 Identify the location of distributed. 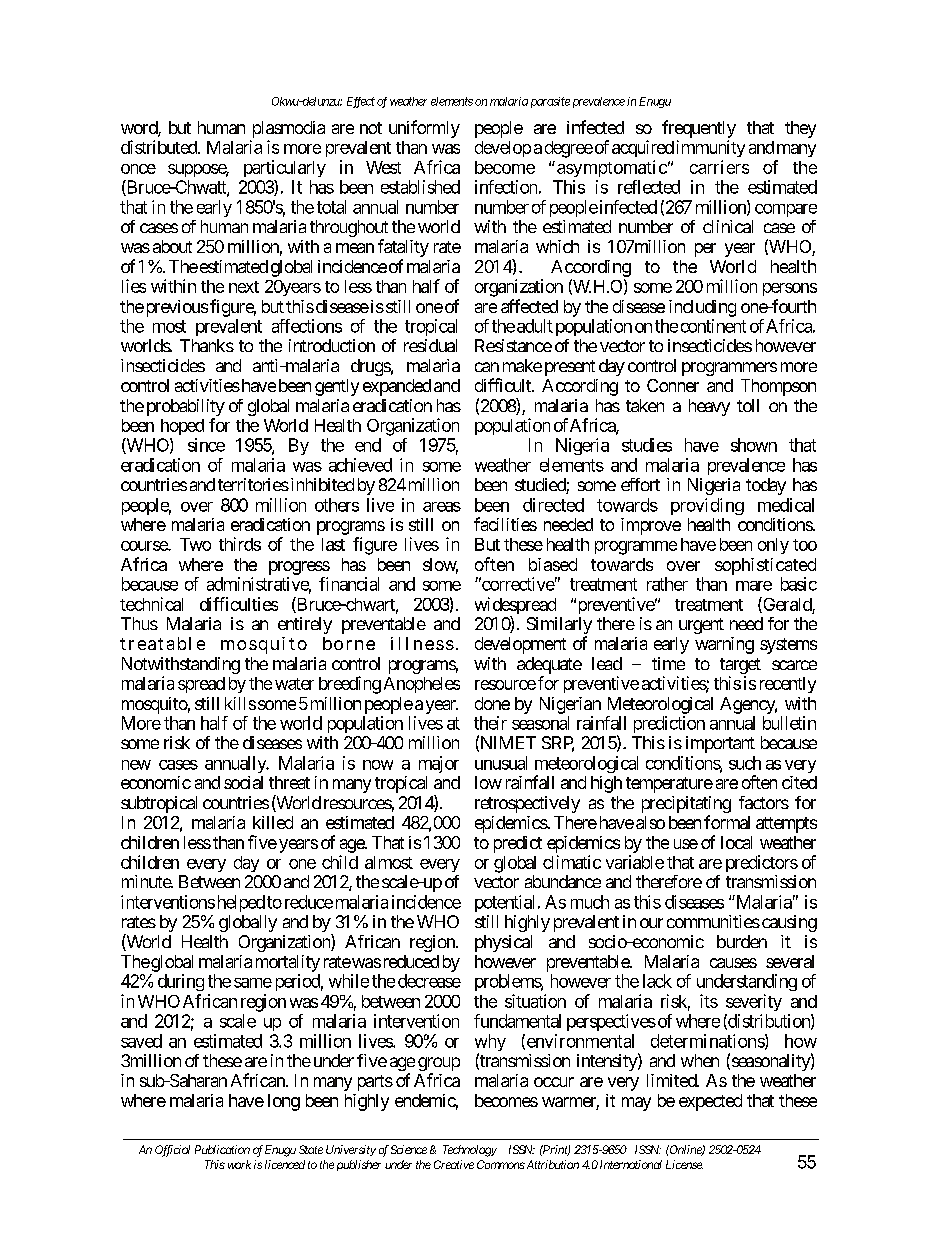
(160, 147).
